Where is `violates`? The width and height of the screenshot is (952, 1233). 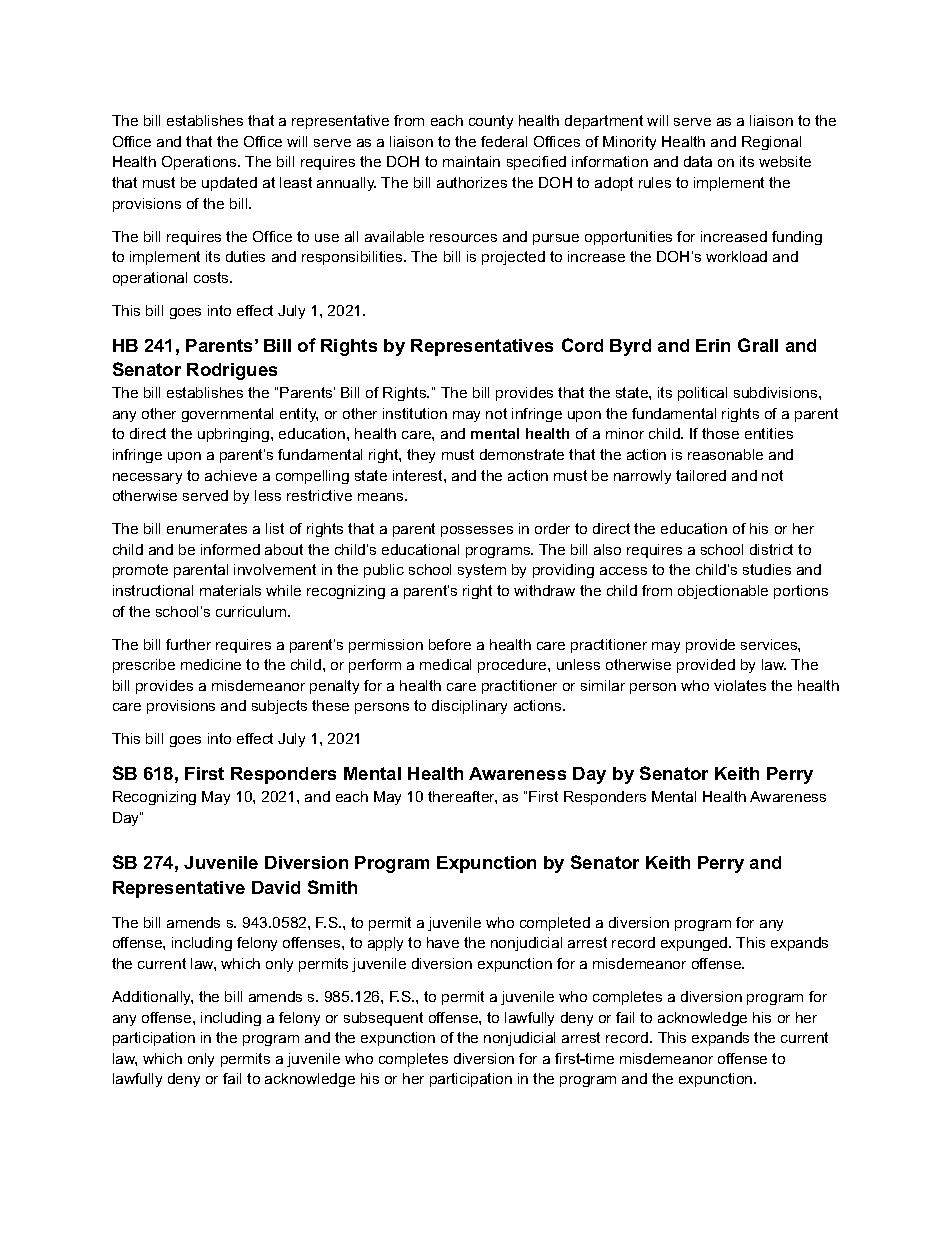
violates is located at coordinates (740, 685).
